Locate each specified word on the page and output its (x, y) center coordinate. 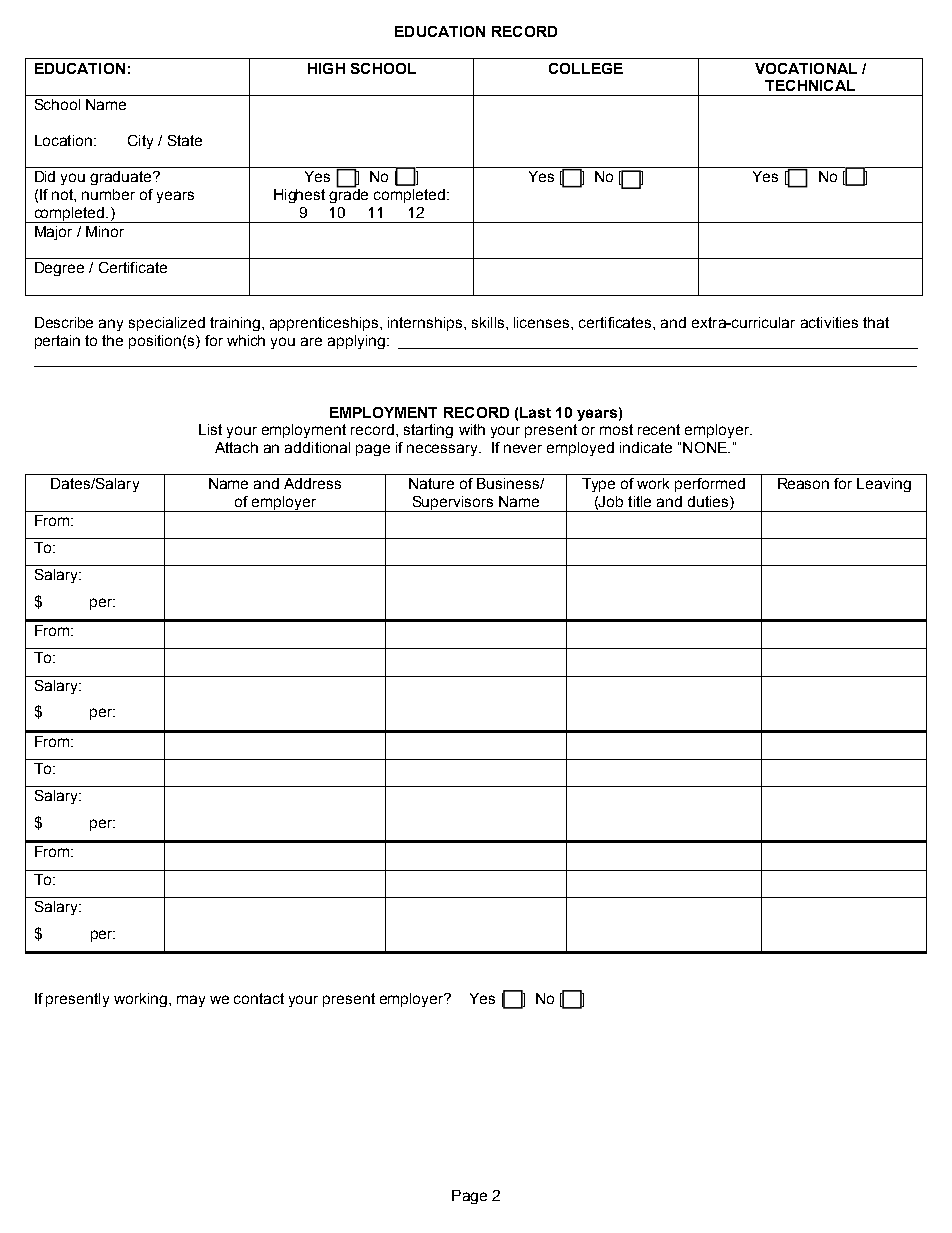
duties (709, 503)
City (140, 142)
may (191, 1001)
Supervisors (453, 504)
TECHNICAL (810, 85)
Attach (236, 447)
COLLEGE (586, 68)
